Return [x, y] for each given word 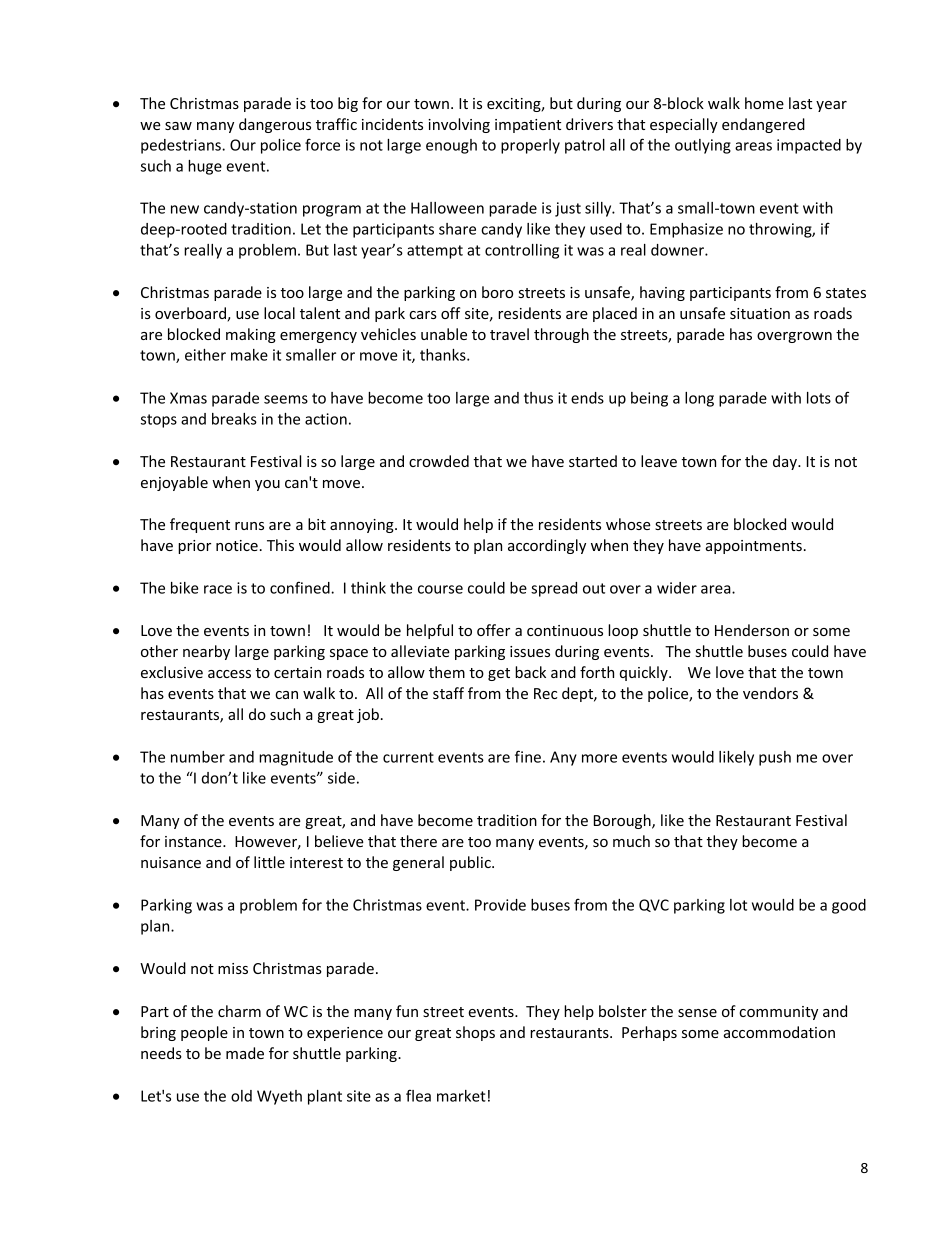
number [198, 757]
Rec [545, 693]
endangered [763, 125]
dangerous [275, 125]
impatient [528, 126]
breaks [234, 419]
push [775, 758]
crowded [439, 461]
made [245, 1053]
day [786, 462]
